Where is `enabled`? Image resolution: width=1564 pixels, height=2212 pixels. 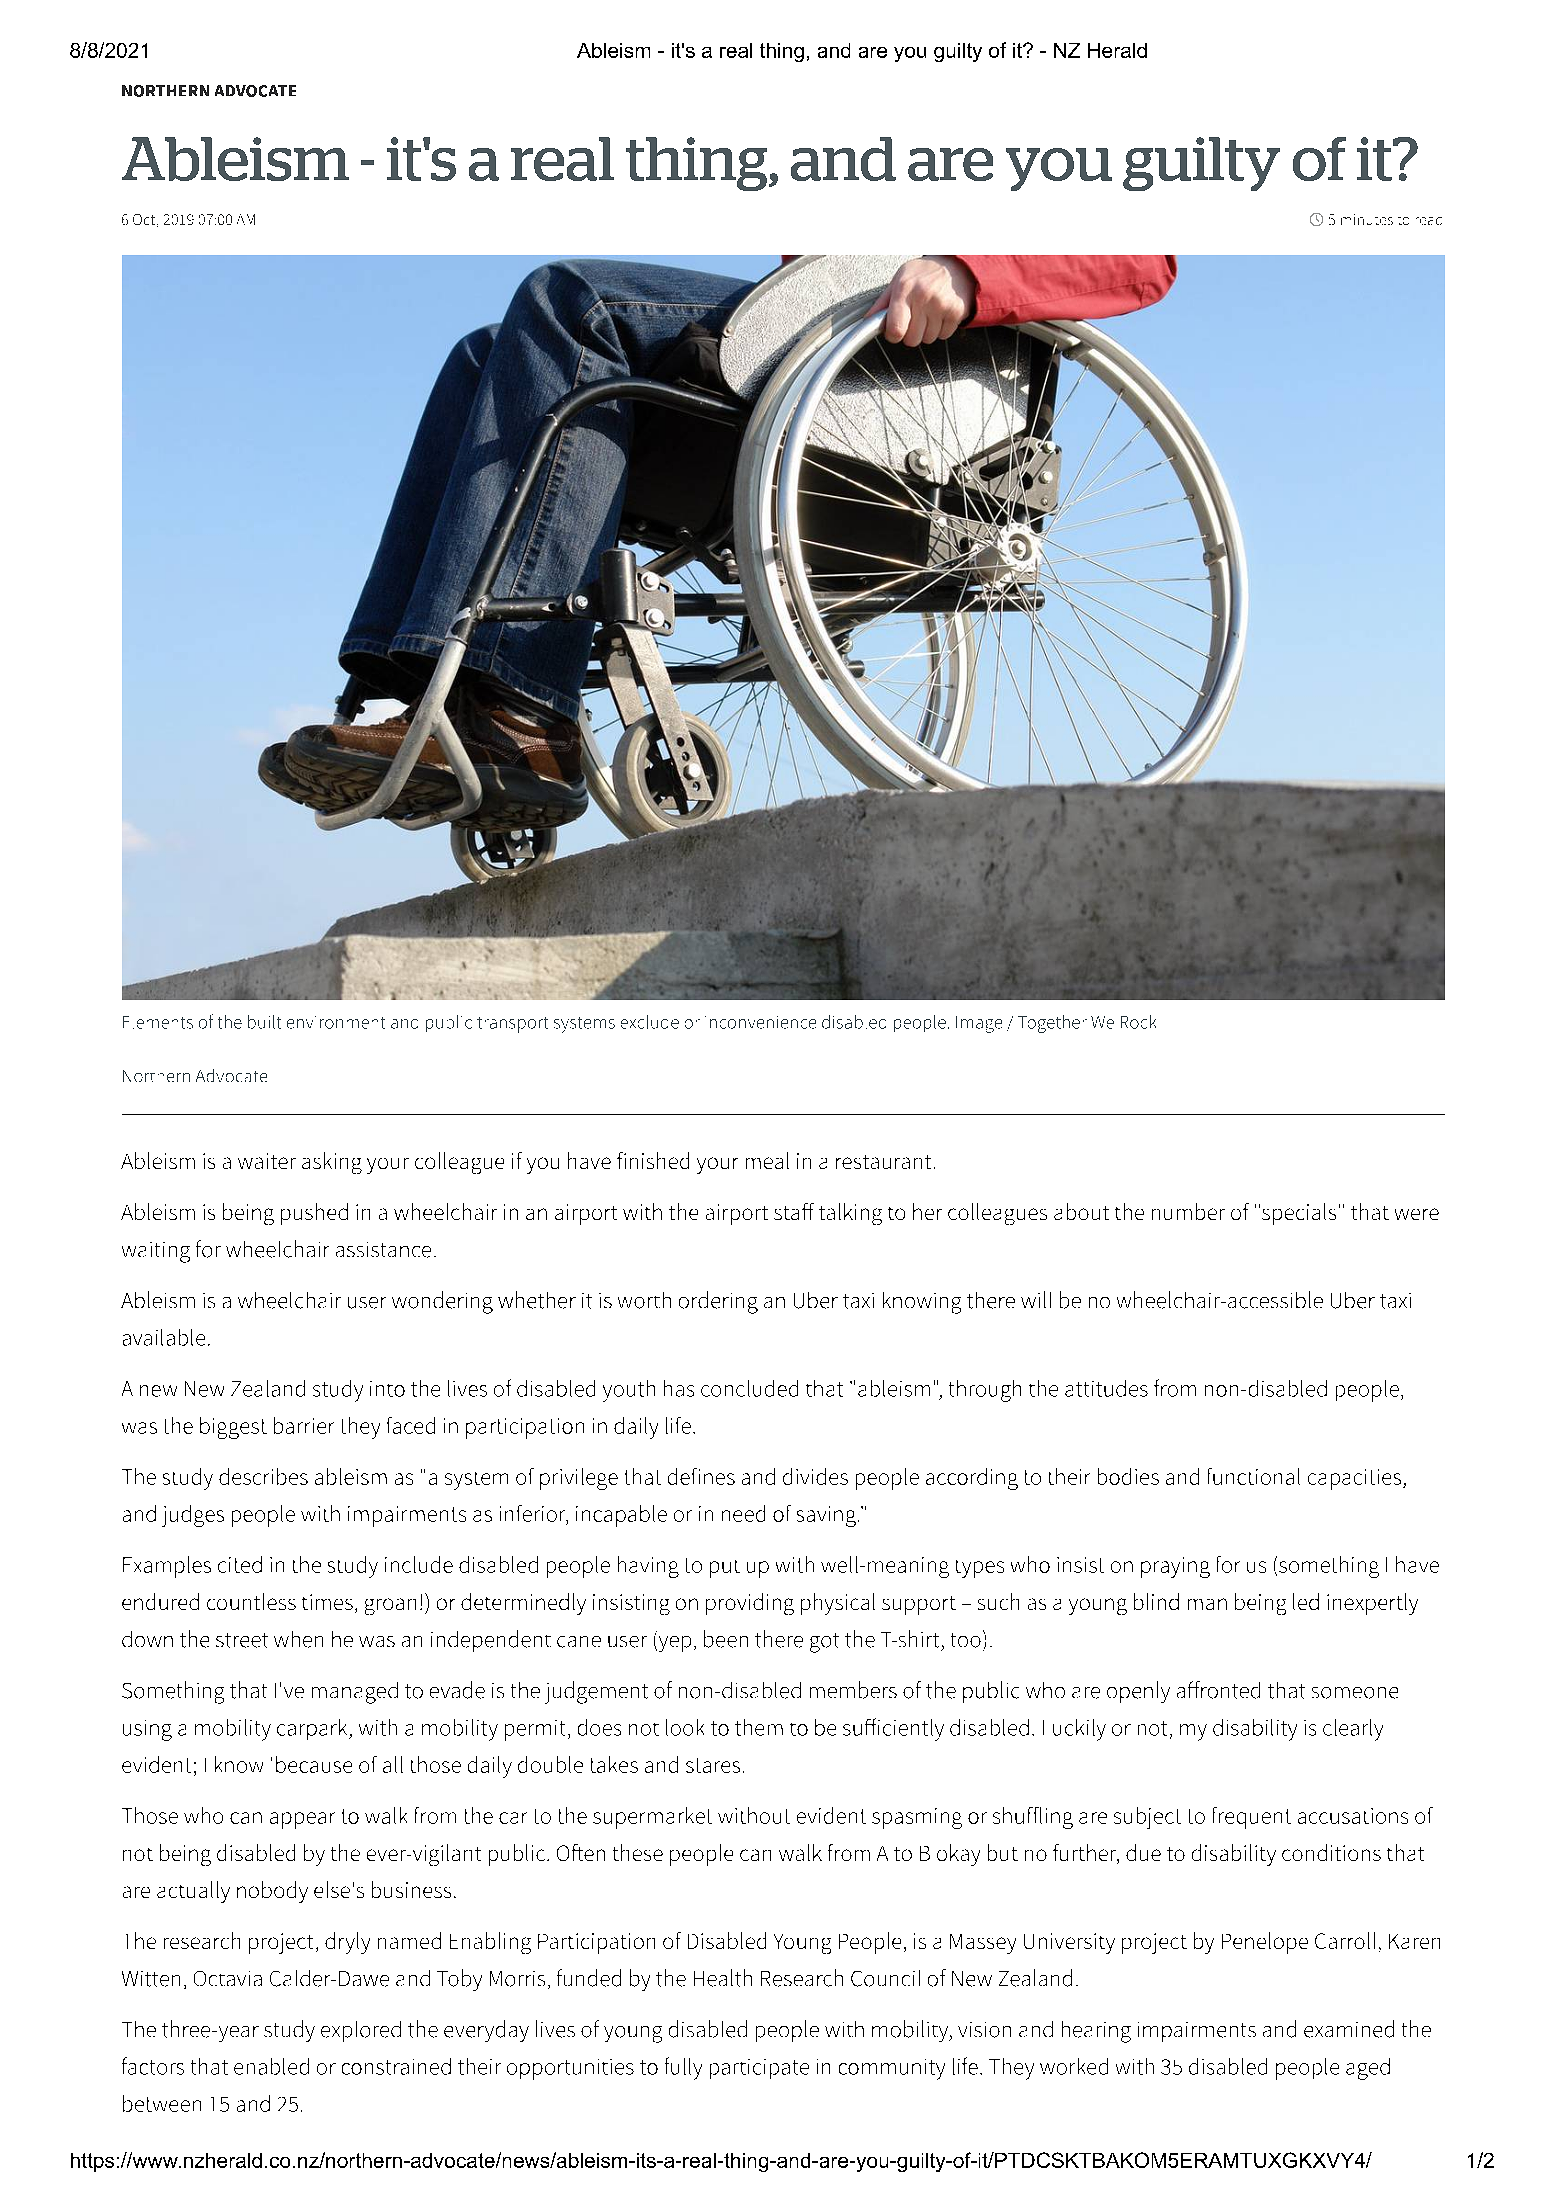
enabled is located at coordinates (271, 2066).
